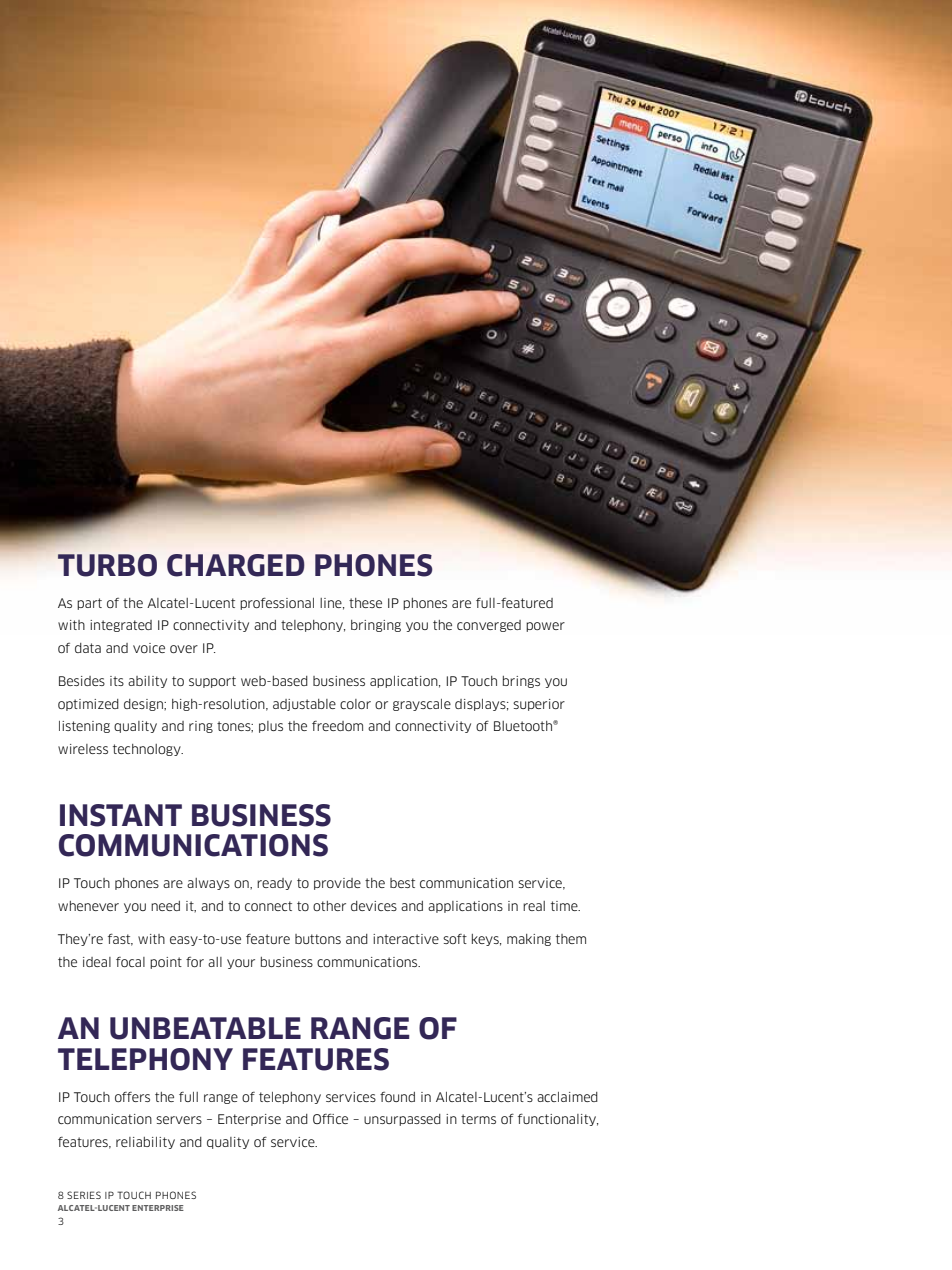 This screenshot has height=1270, width=952. Describe the element at coordinates (365, 603) in the screenshot. I see `these` at that location.
